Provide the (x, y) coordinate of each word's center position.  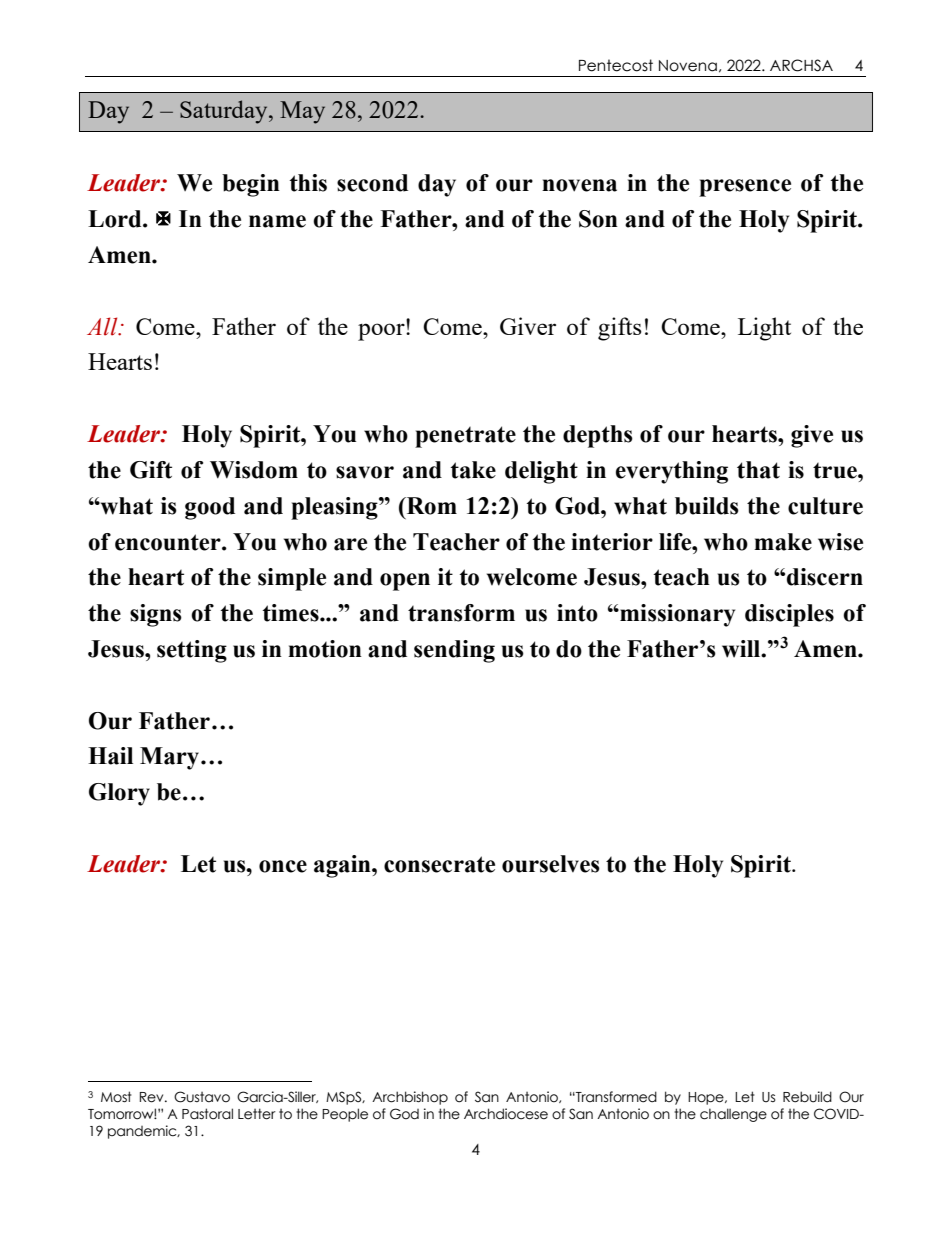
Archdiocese (506, 1114)
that (758, 470)
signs (156, 615)
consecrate (439, 864)
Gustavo (202, 1097)
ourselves (551, 864)
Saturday (225, 112)
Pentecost (616, 65)
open (405, 582)
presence (745, 188)
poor (382, 331)
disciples (789, 615)
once (283, 866)
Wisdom (254, 470)
